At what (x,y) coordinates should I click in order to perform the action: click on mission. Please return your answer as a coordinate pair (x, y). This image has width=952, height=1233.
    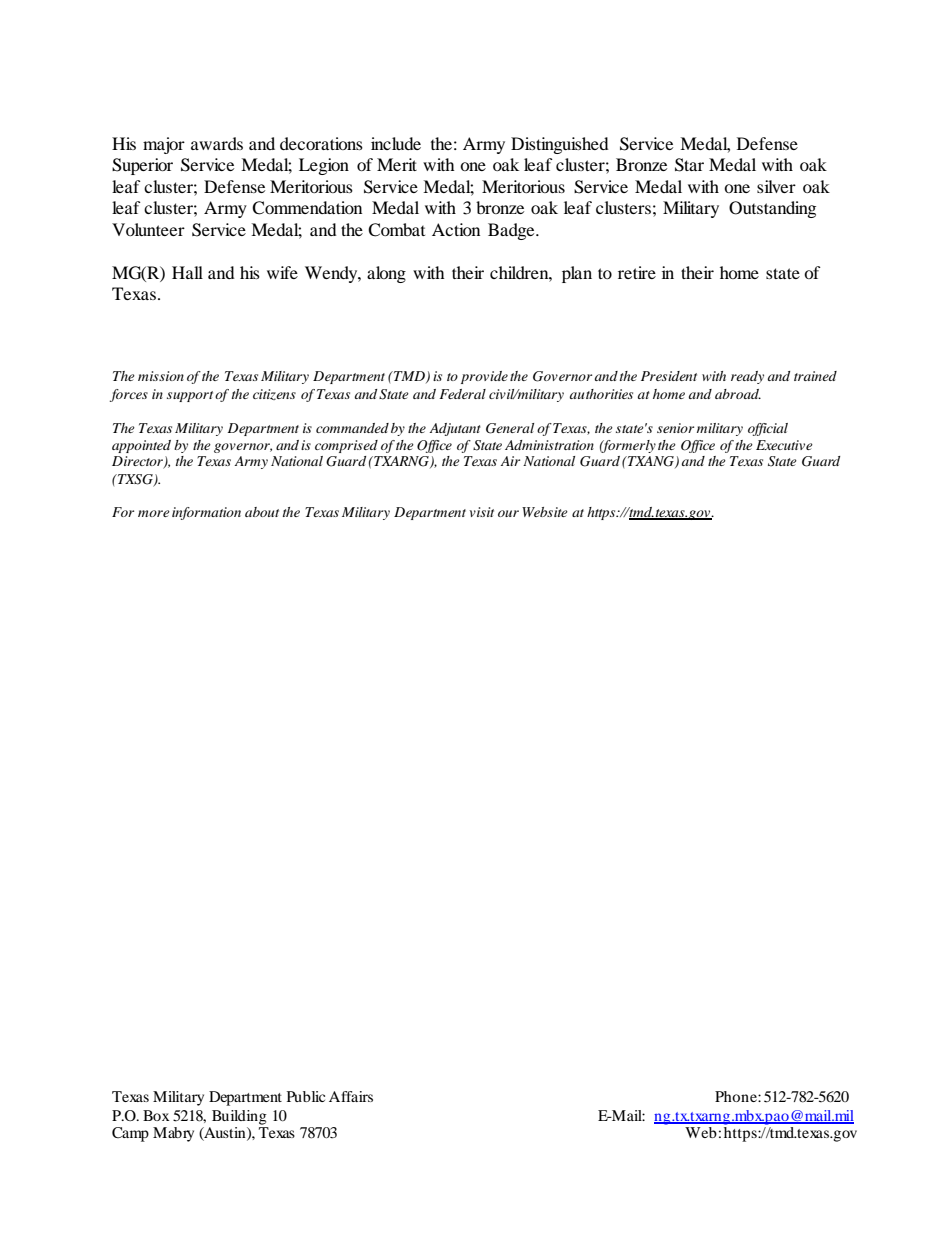
    Looking at the image, I should click on (161, 376).
